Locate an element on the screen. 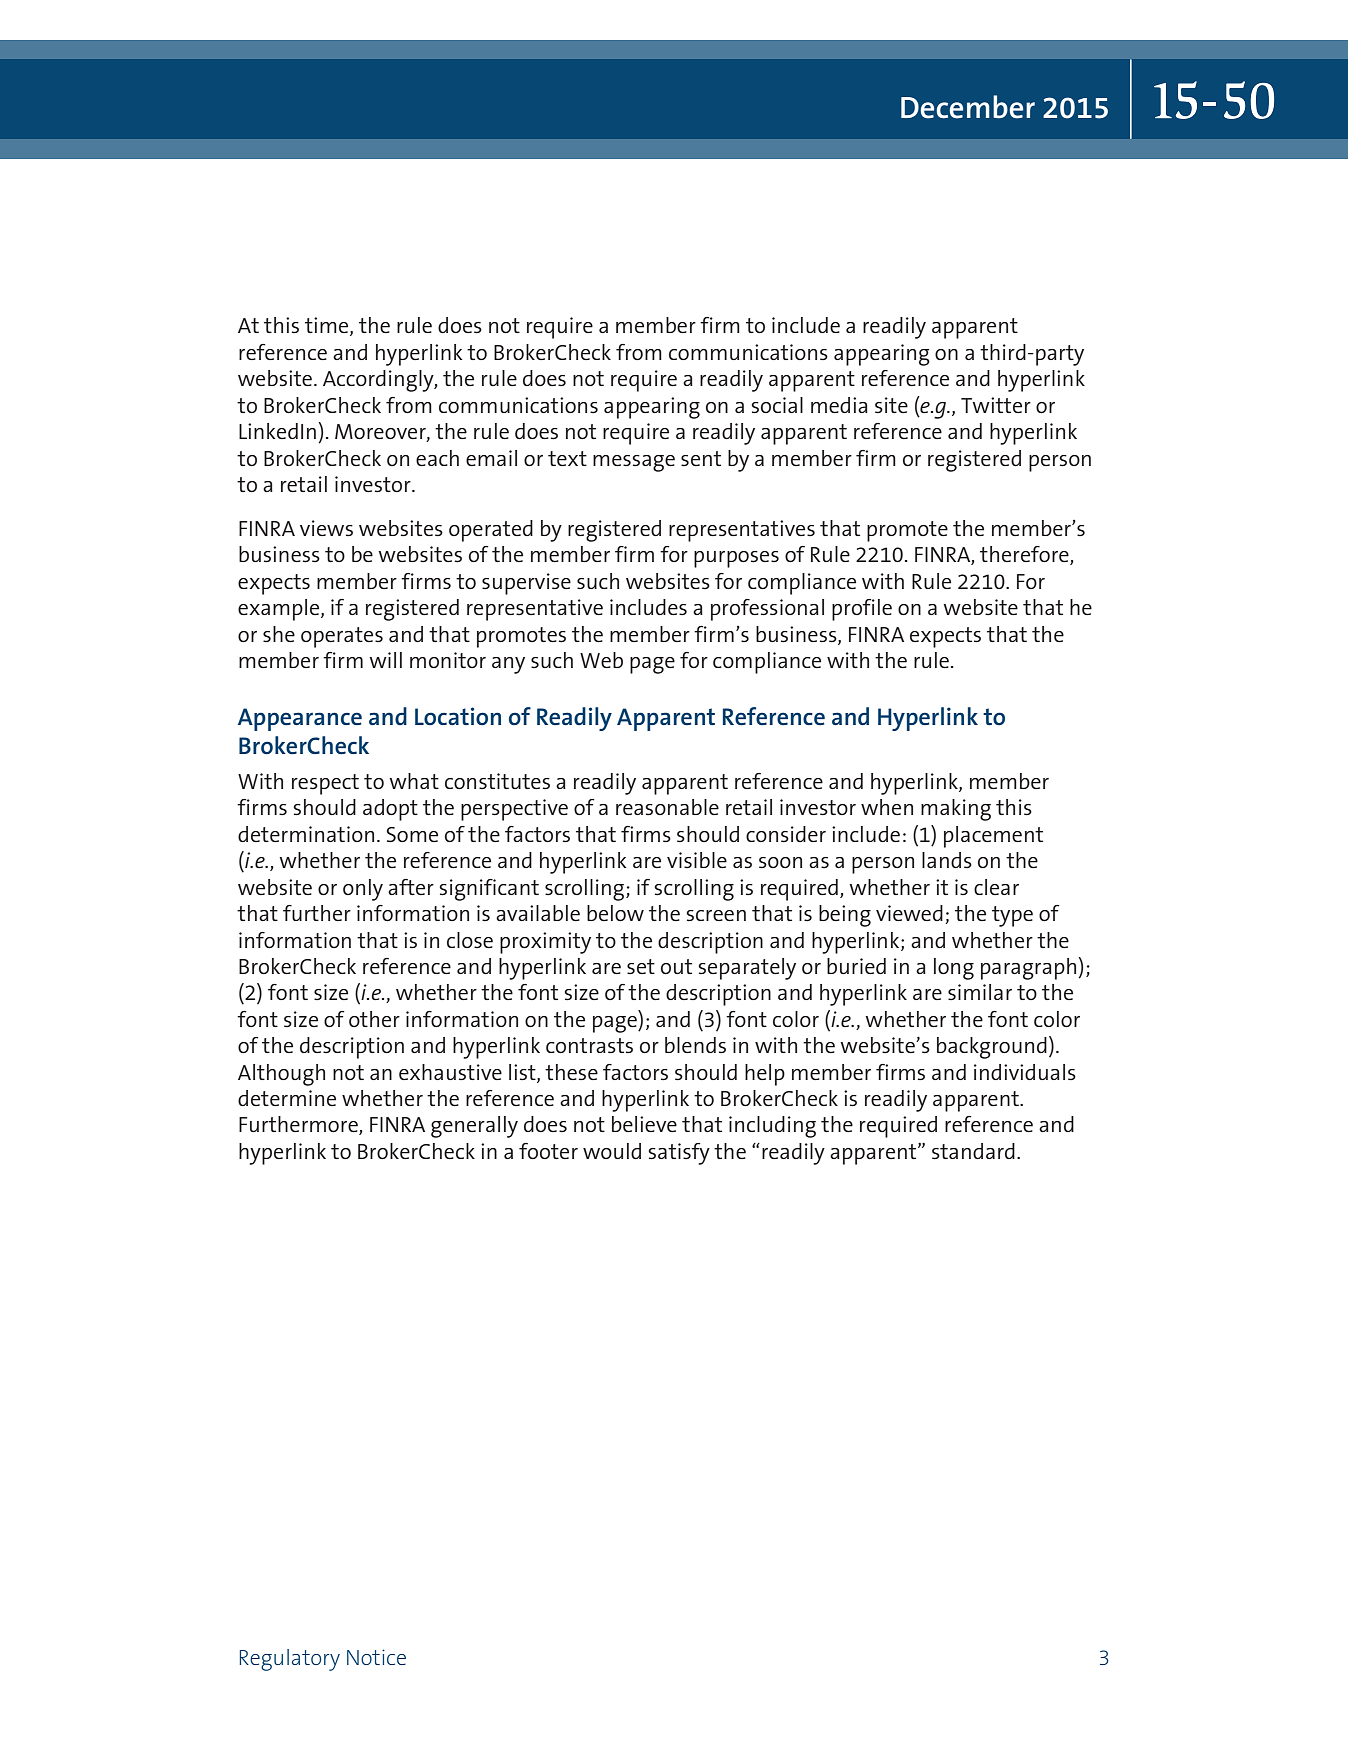 The width and height of the screenshot is (1348, 1744). each is located at coordinates (437, 458).
